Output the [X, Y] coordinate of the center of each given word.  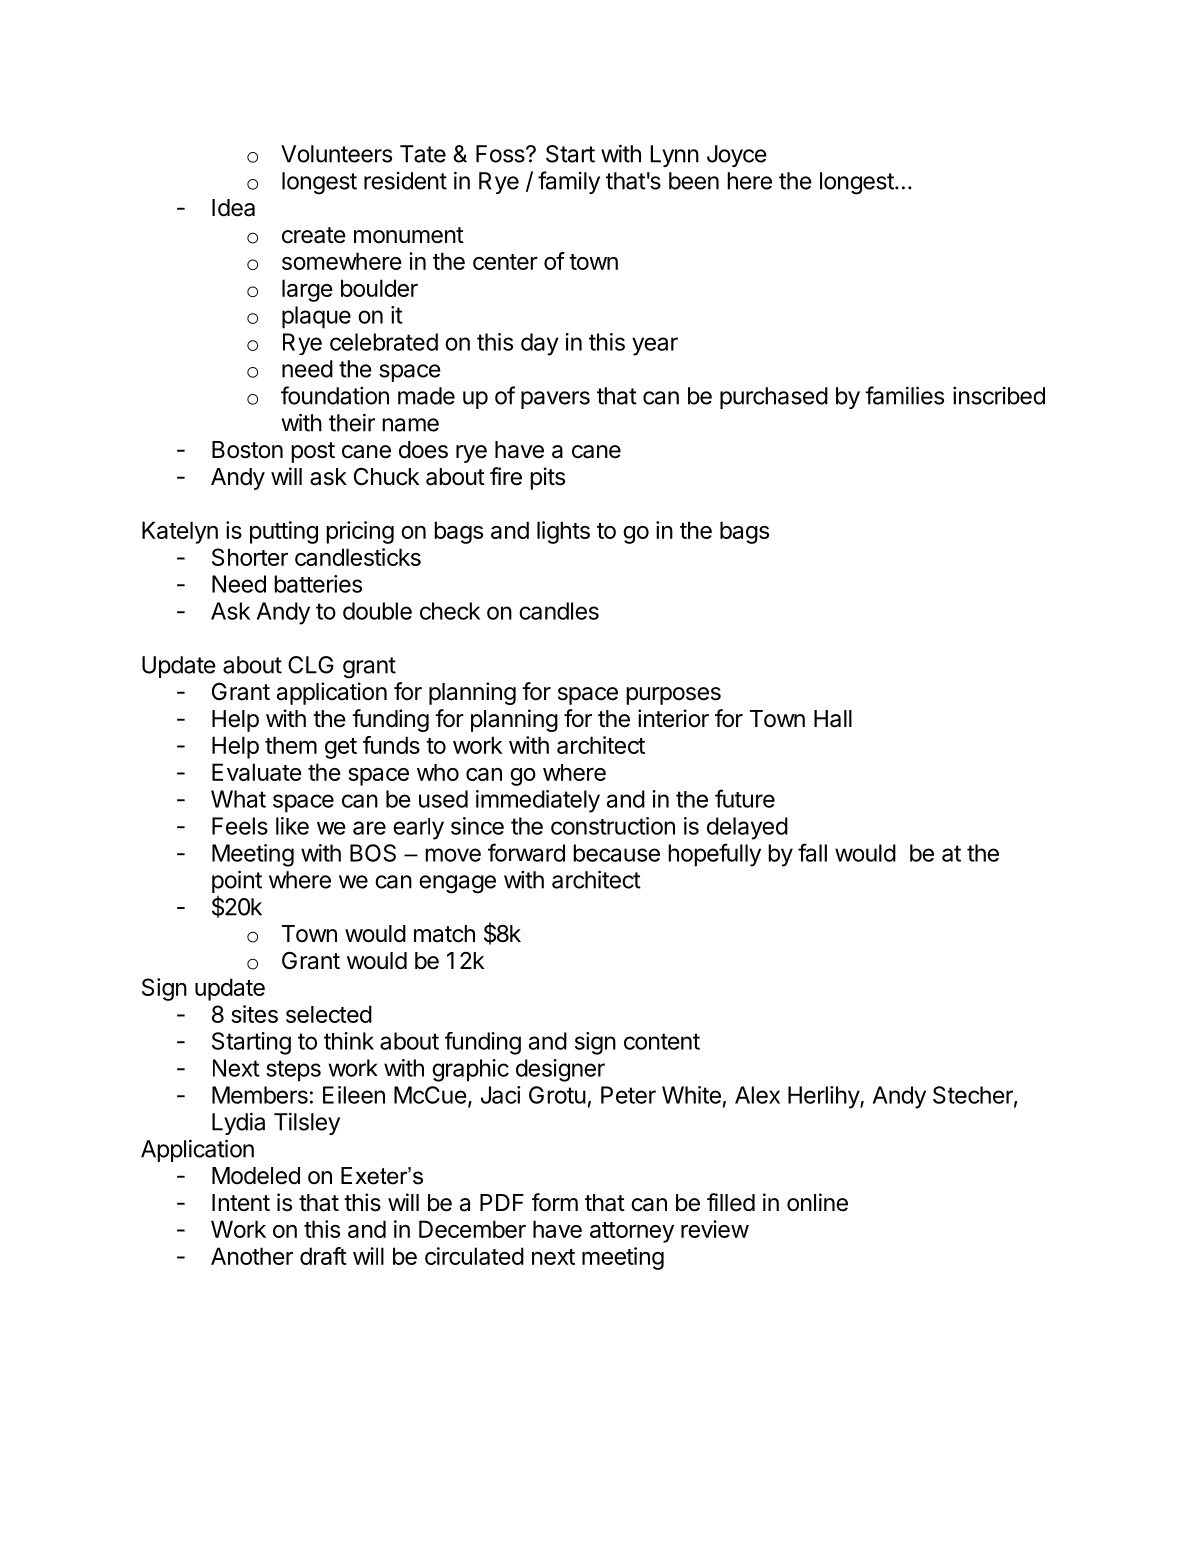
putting [284, 532]
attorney [632, 1232]
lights [563, 532]
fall [812, 852]
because [616, 853]
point [237, 881]
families [904, 395]
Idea [233, 208]
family [569, 182]
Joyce [737, 156]
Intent [241, 1203]
